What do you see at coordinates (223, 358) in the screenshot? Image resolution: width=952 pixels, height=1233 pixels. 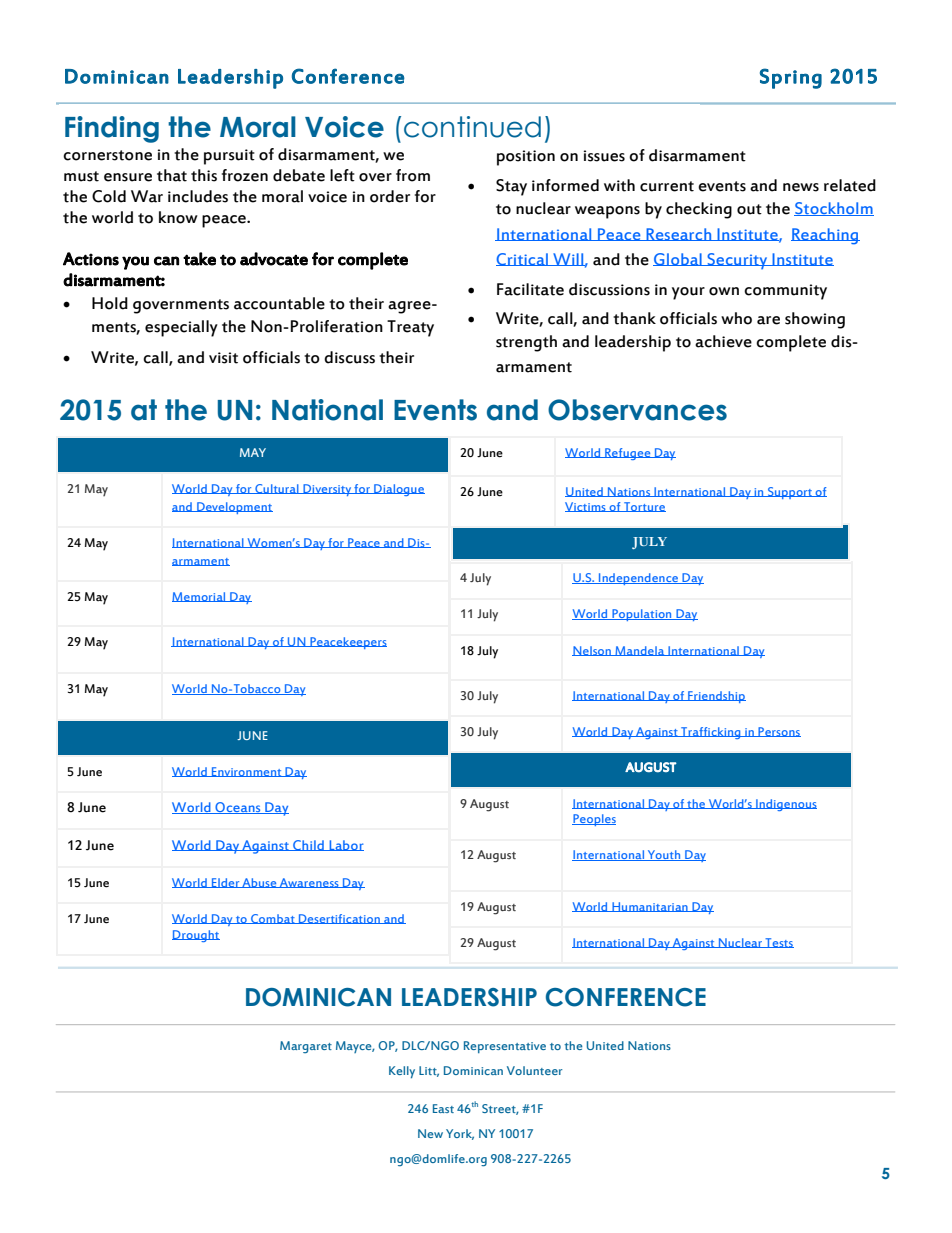 I see `visit` at bounding box center [223, 358].
